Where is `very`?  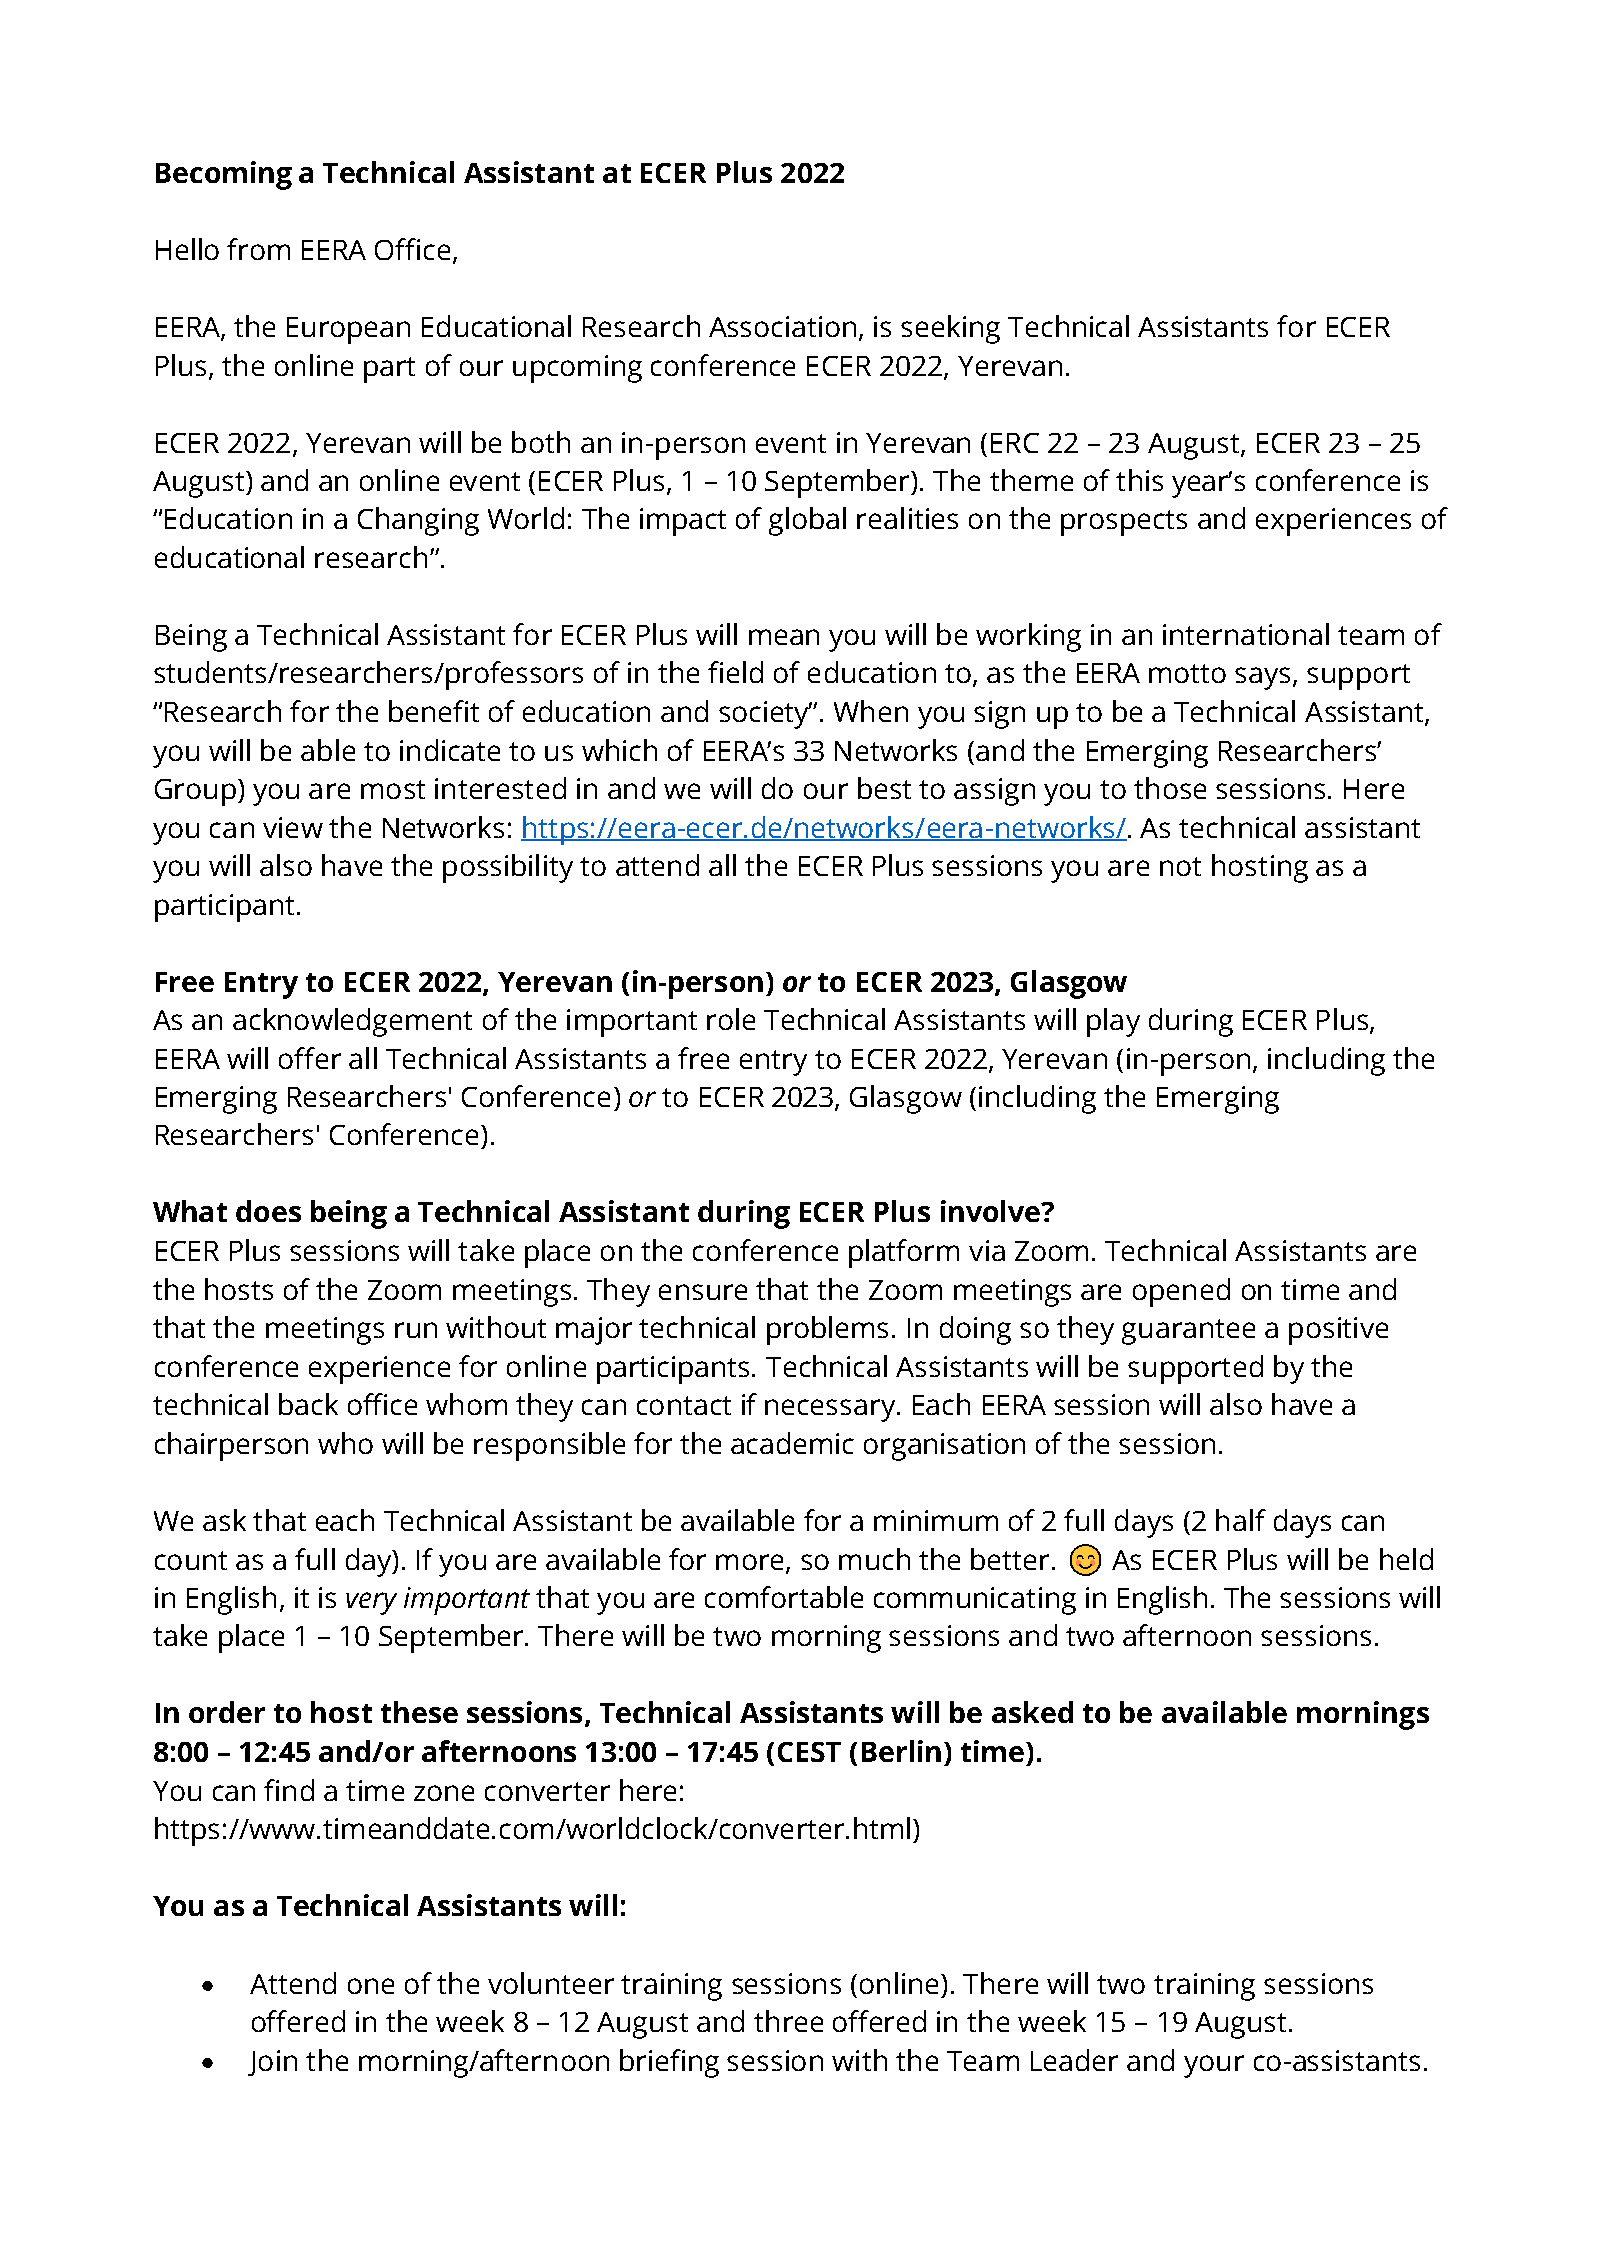
very is located at coordinates (371, 1603).
